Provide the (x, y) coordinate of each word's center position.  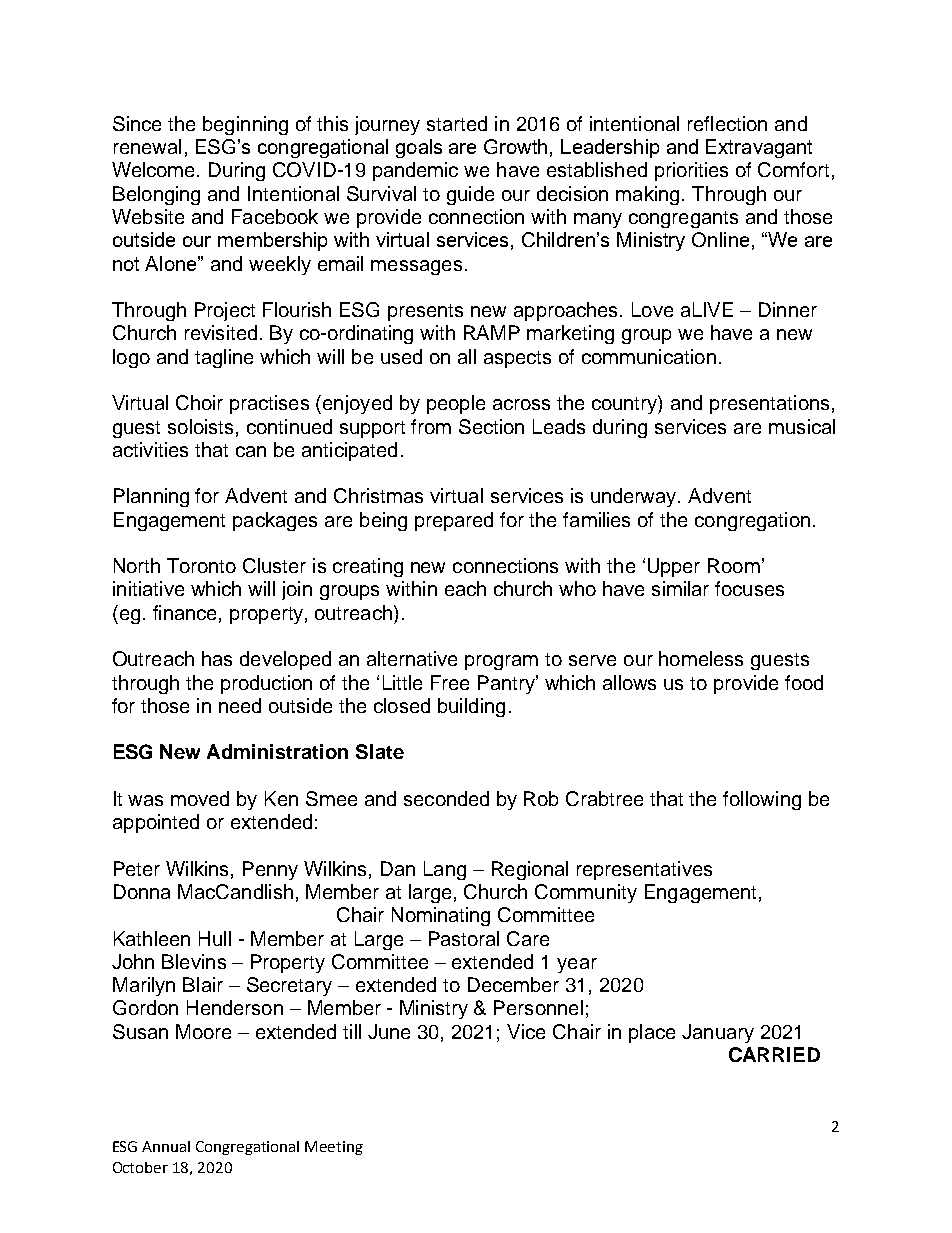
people (456, 404)
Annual (166, 1146)
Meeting (334, 1148)
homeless (701, 658)
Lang (445, 870)
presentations (769, 404)
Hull (215, 938)
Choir (199, 402)
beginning (245, 125)
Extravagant (759, 148)
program (501, 662)
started (457, 123)
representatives (644, 870)
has (217, 658)
